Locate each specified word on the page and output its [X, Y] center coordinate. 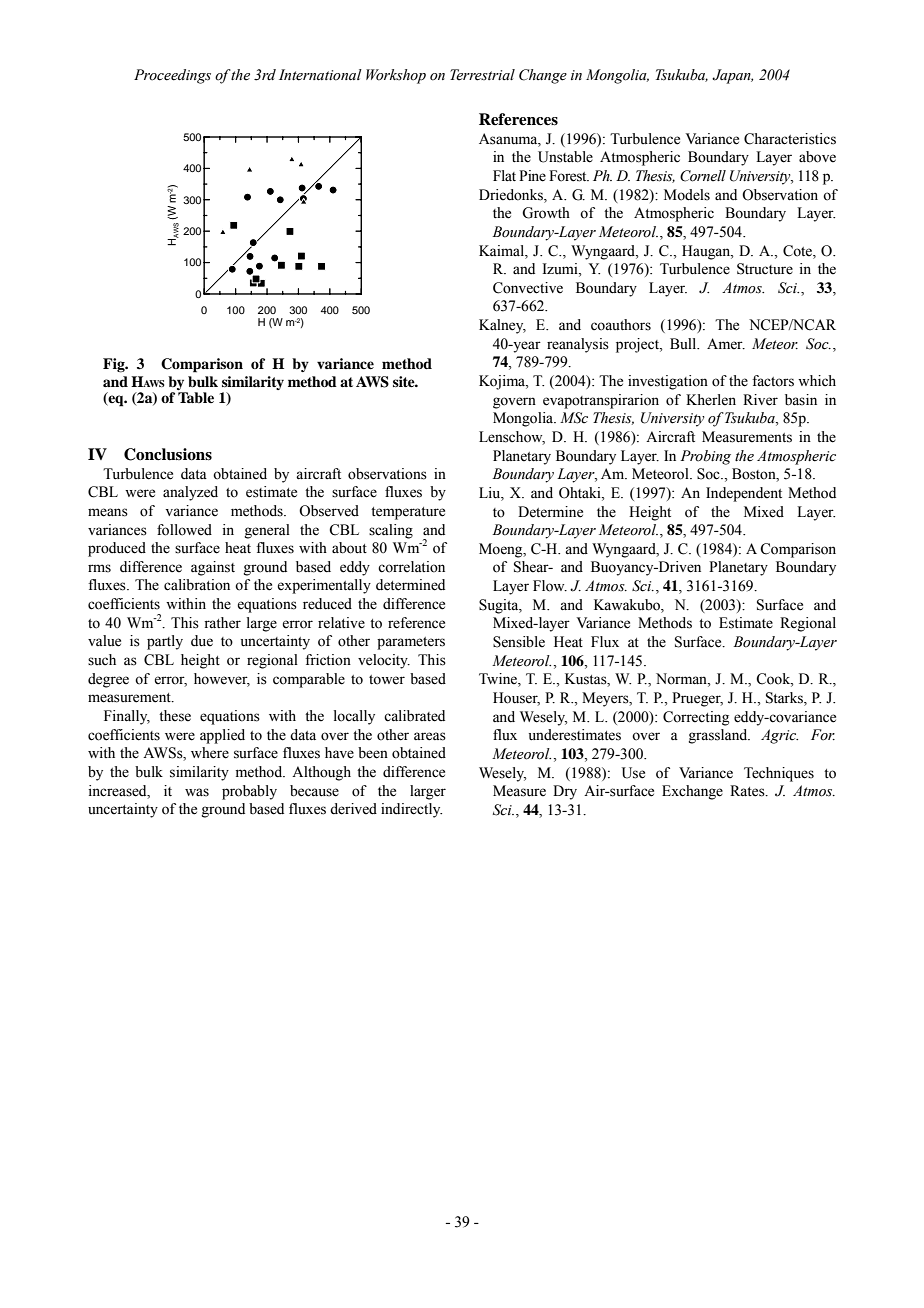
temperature [408, 513]
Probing [705, 457]
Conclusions [168, 454]
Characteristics [790, 139]
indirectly [411, 810]
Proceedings [172, 76]
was [197, 792]
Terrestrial [482, 75]
